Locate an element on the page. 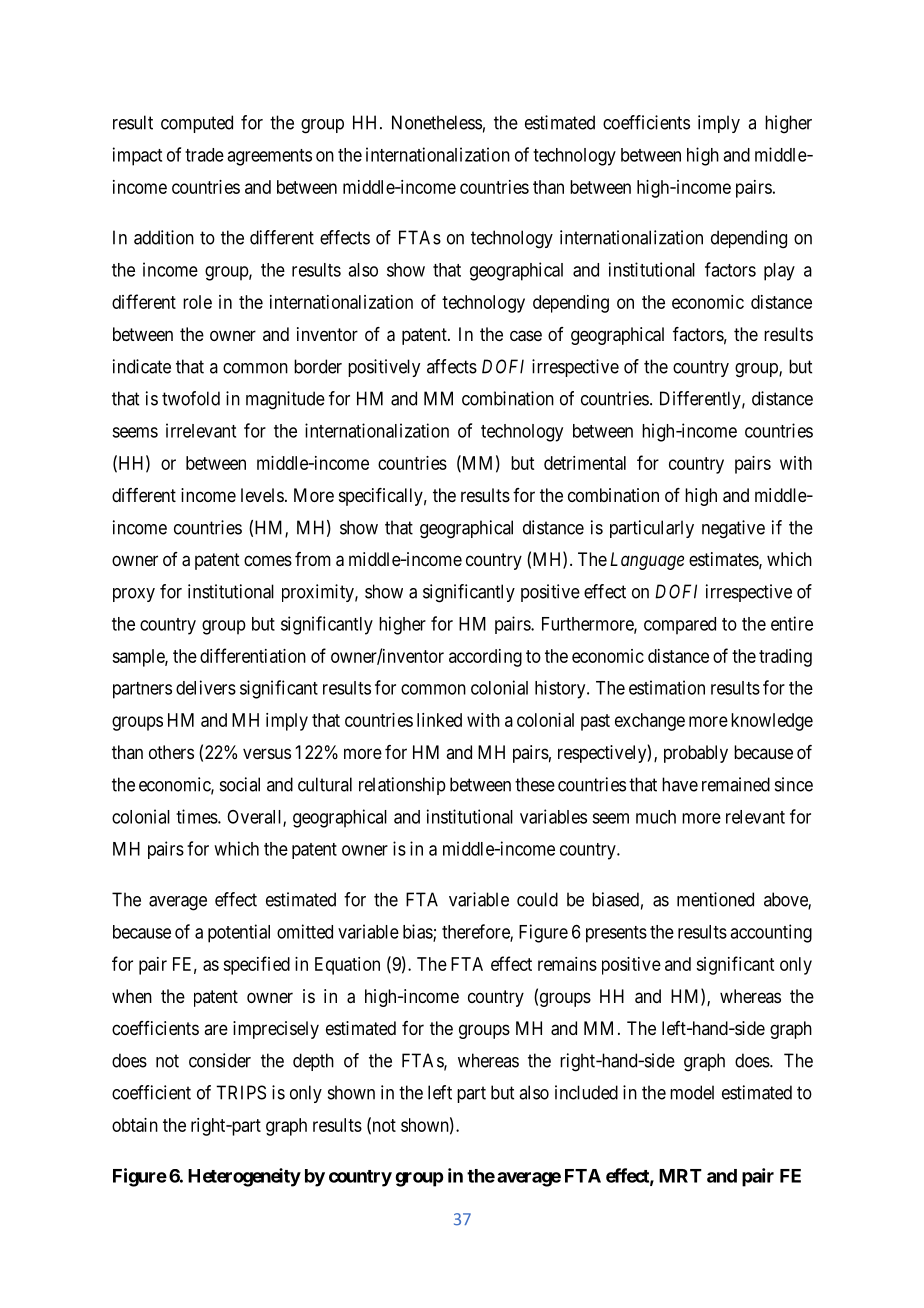  delivers is located at coordinates (206, 687).
